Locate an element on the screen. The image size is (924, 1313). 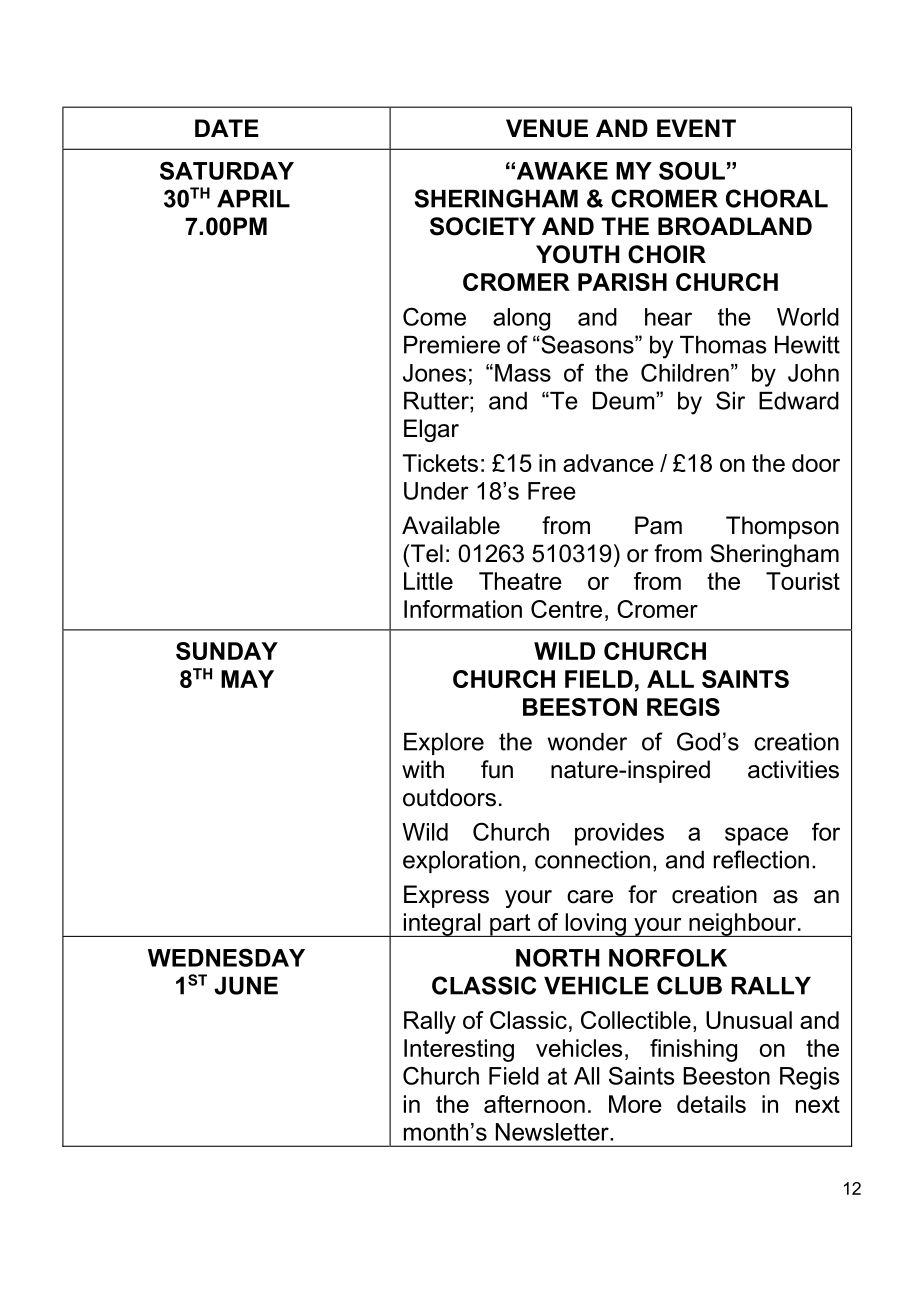
APRIL is located at coordinates (253, 199).
